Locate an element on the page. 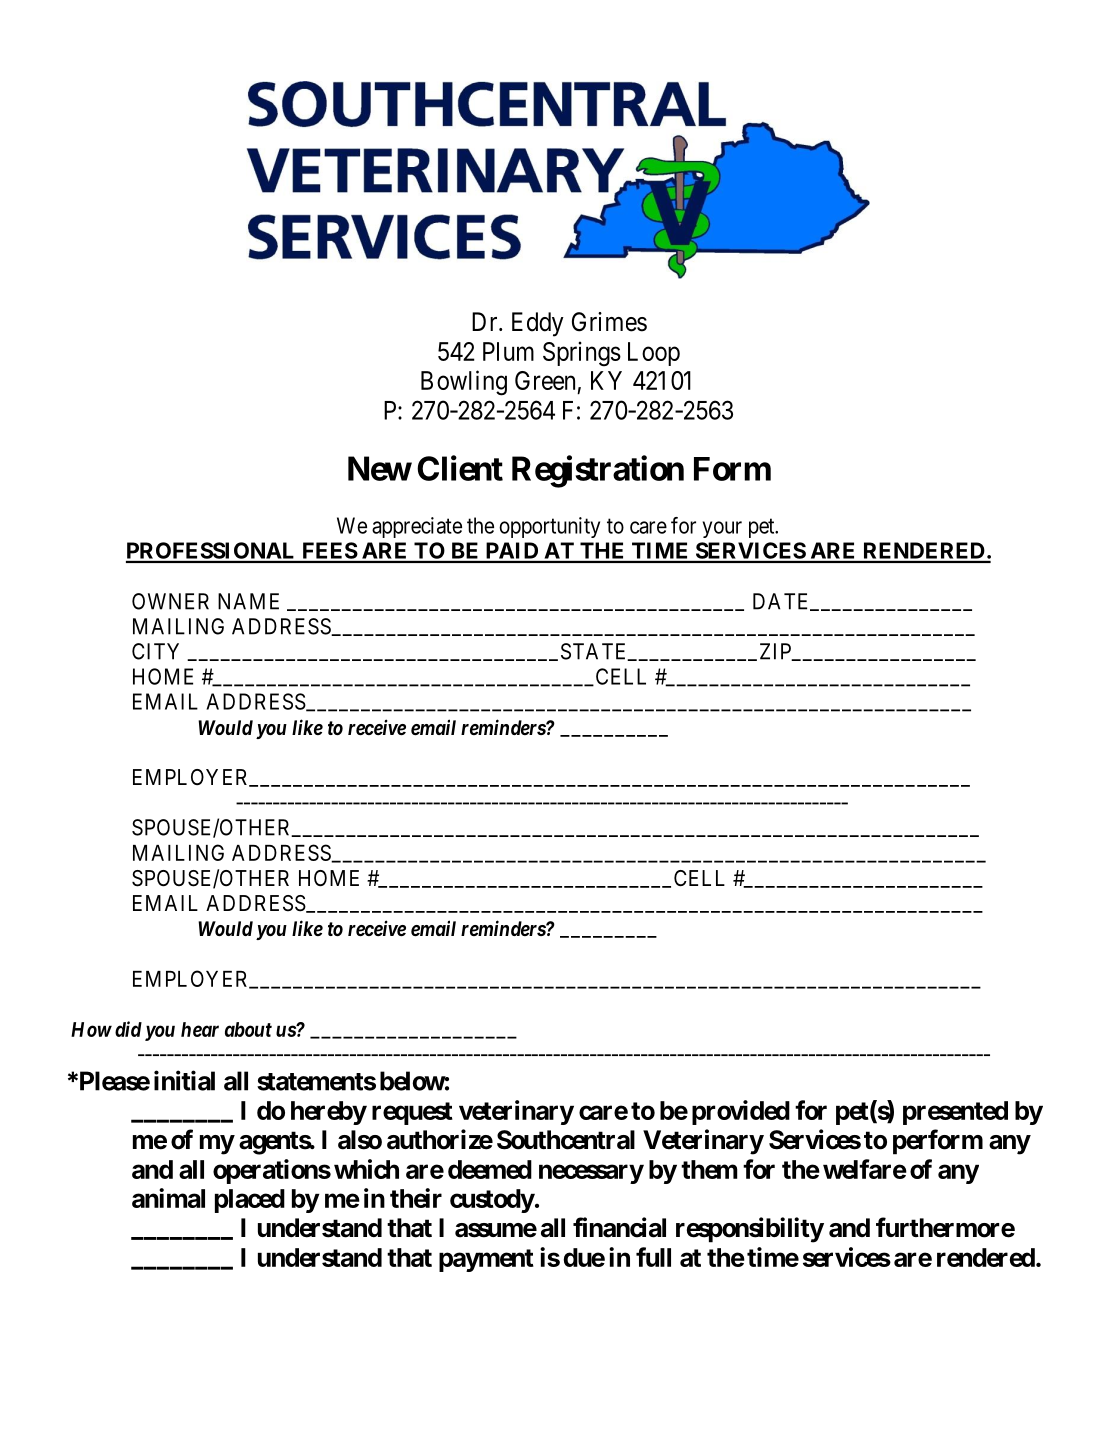 The height and width of the page is (1444, 1116). request is located at coordinates (412, 1113).
